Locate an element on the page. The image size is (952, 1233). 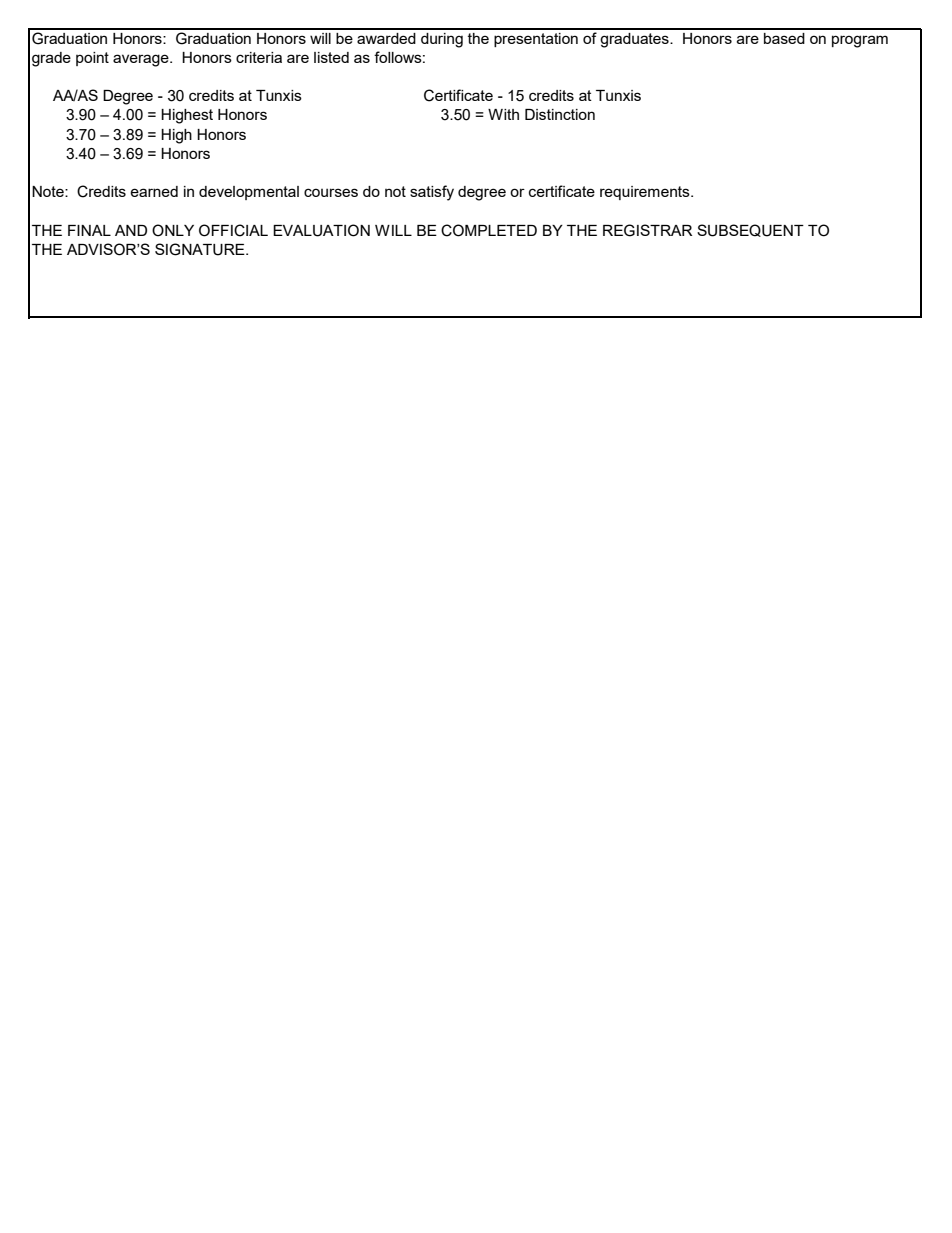
earned is located at coordinates (154, 191).
